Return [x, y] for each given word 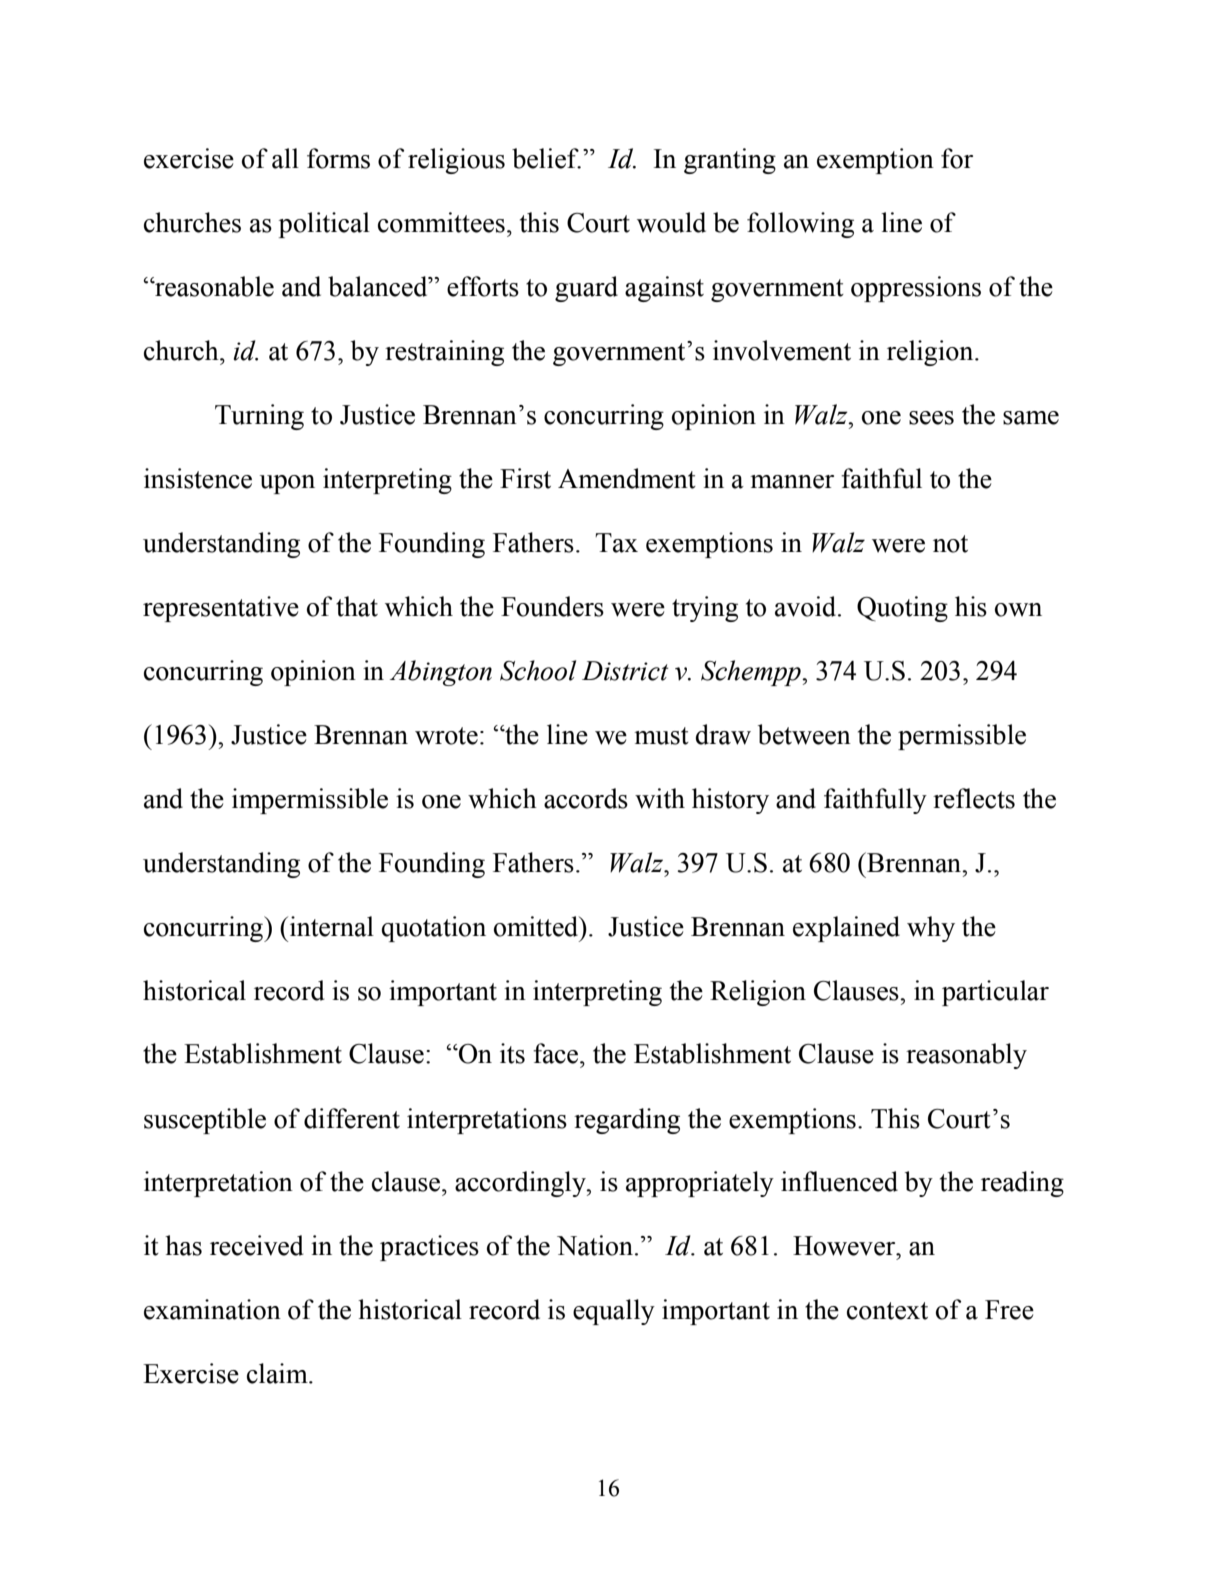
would [671, 222]
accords [586, 798]
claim [278, 1373]
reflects [974, 798]
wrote [446, 736]
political [324, 225]
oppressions [916, 289]
